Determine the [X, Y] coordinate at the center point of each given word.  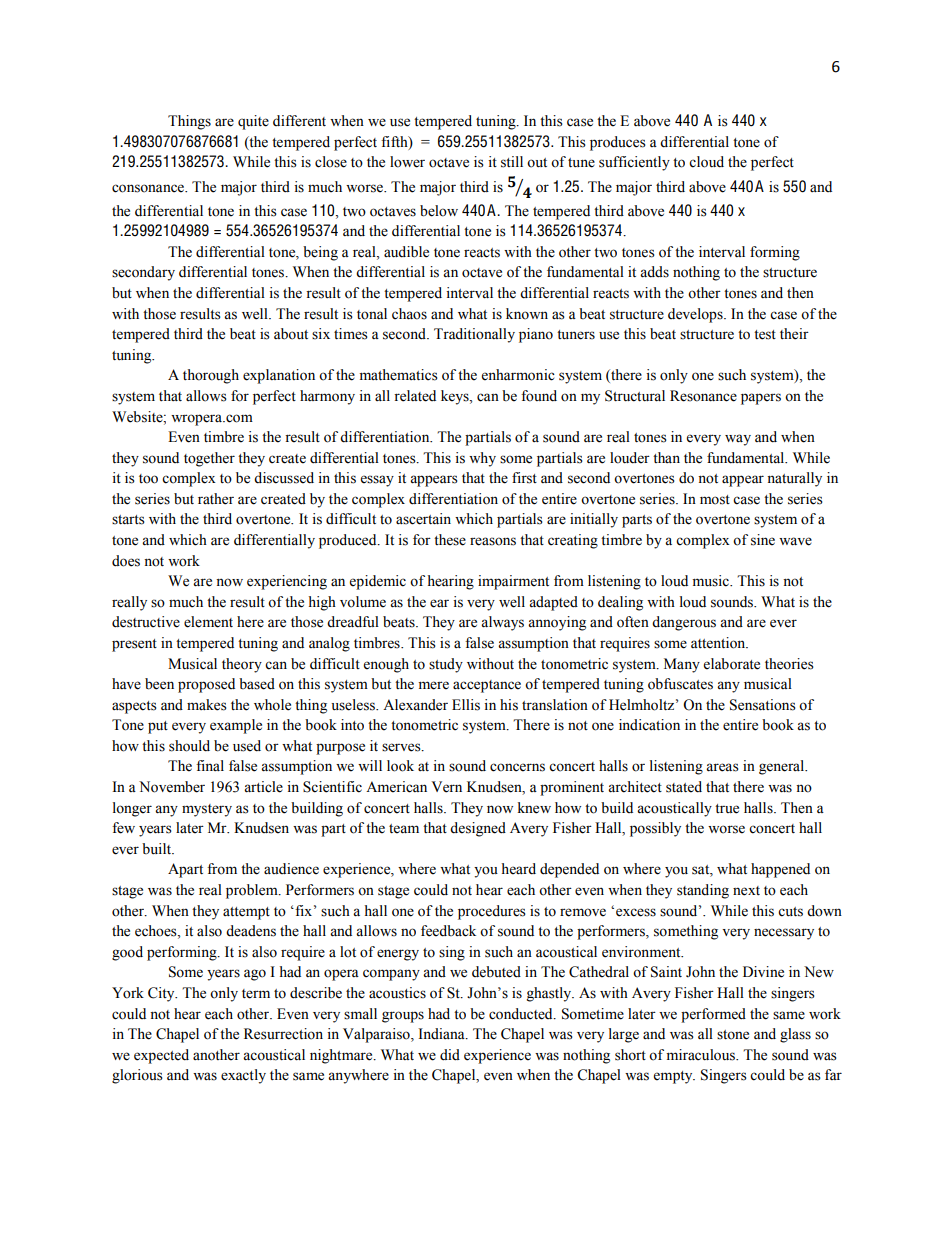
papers [761, 399]
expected [161, 1056]
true [727, 809]
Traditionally [474, 335]
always [502, 623]
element [208, 622]
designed [478, 829]
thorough [211, 376]
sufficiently [634, 163]
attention [719, 643]
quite [253, 122]
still [512, 162]
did [450, 1055]
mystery [207, 810]
